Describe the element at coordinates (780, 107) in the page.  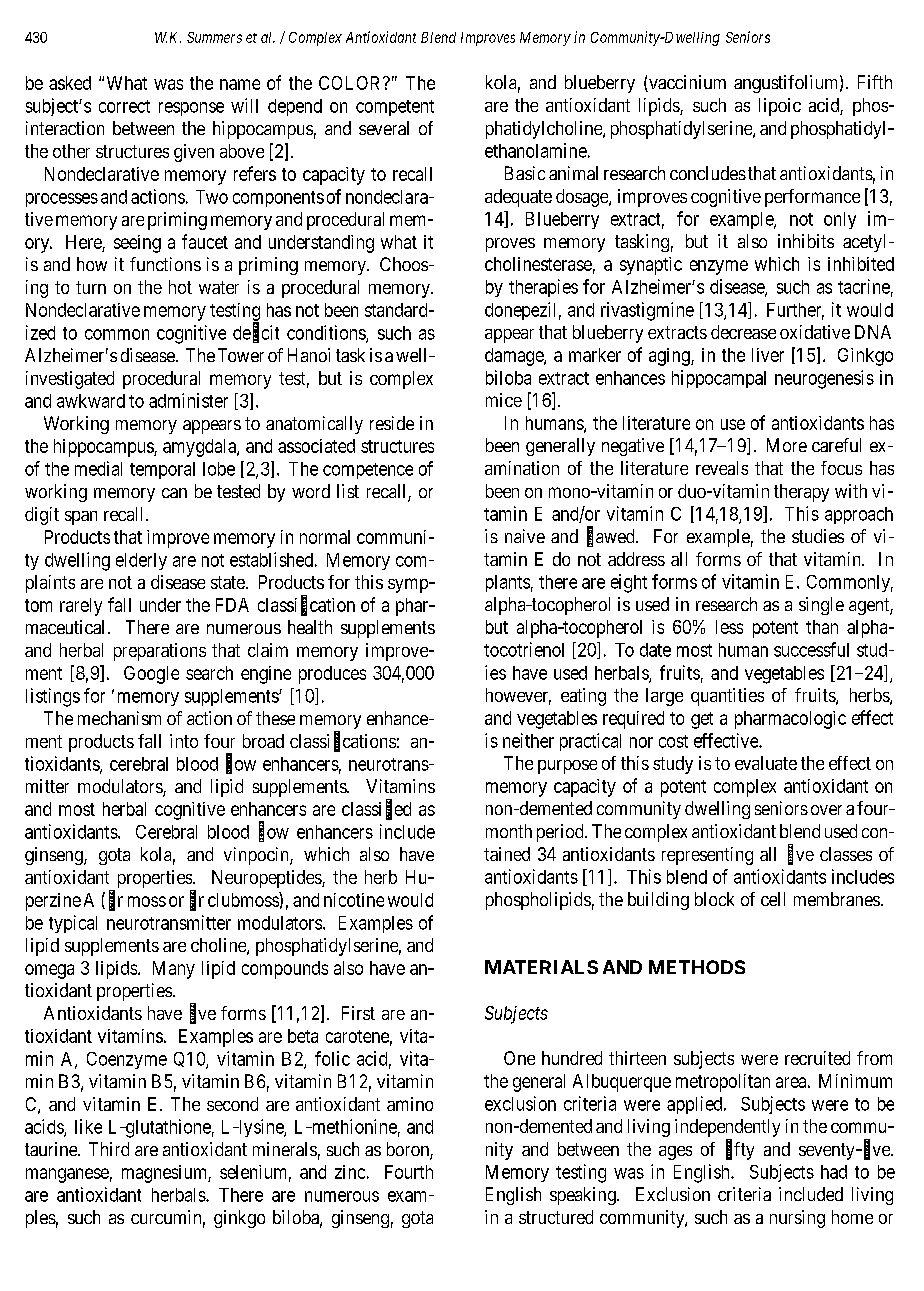
I see `lipoic` at that location.
